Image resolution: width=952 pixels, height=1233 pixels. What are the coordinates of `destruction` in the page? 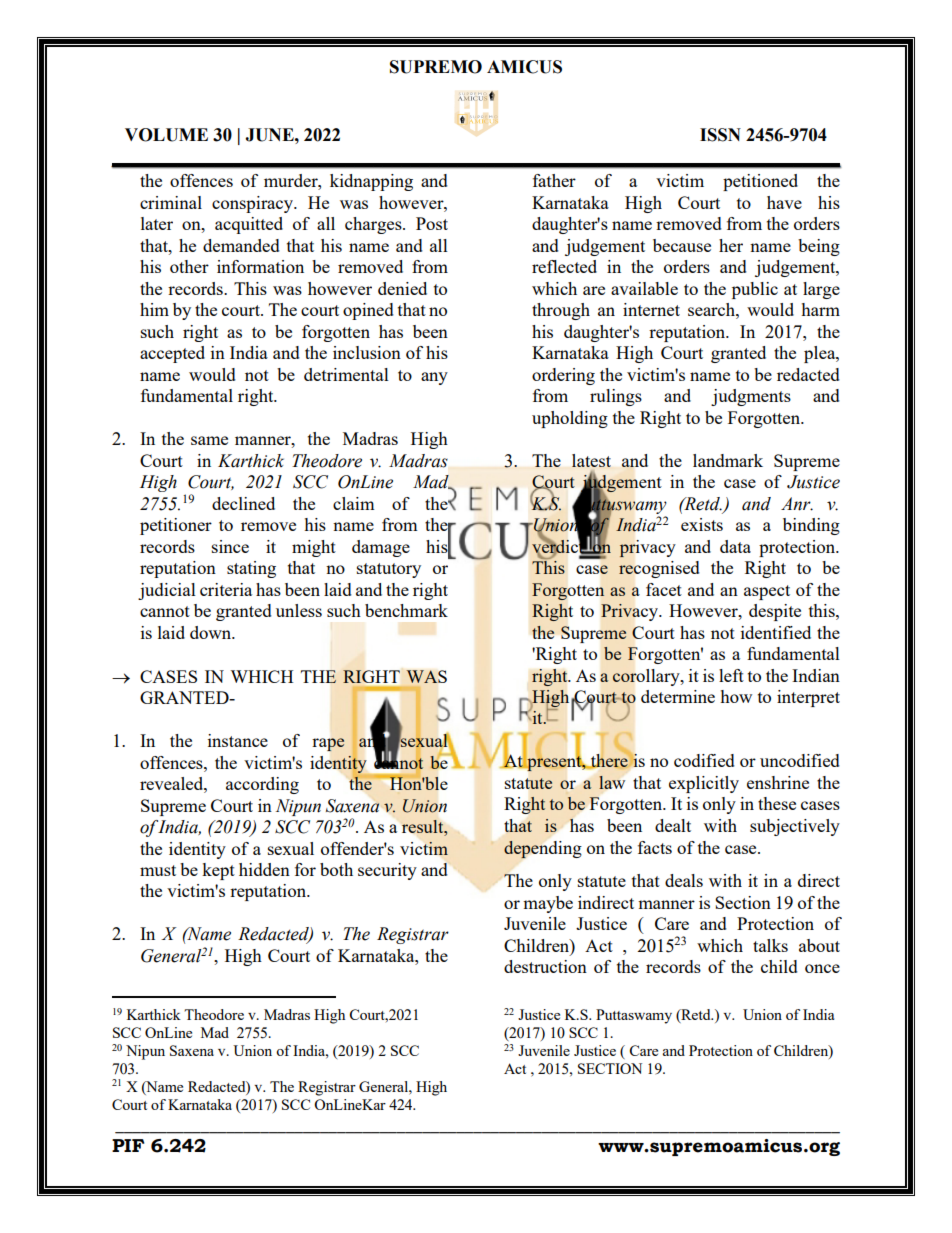 It's located at (545, 966).
